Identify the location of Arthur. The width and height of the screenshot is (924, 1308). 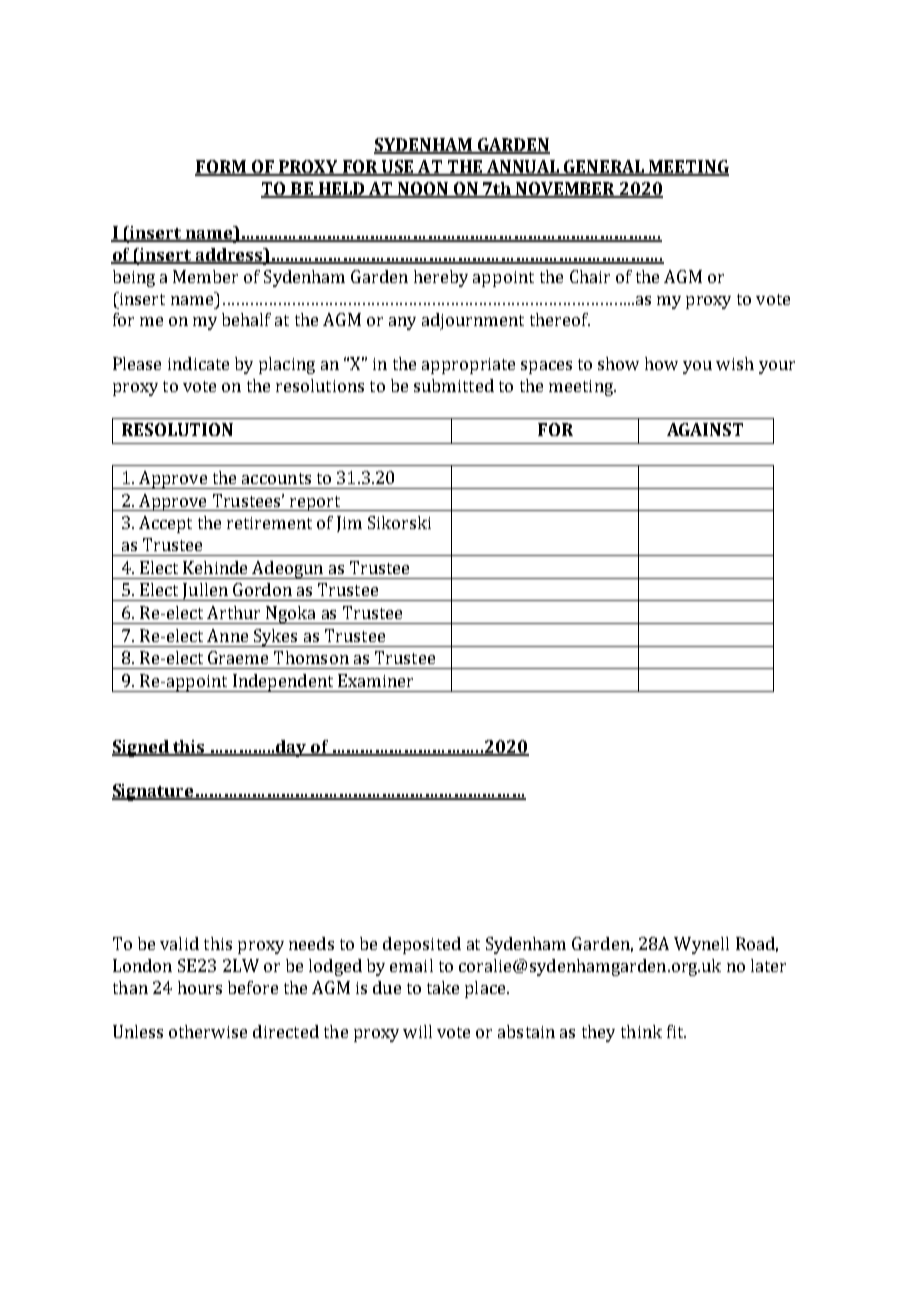
(233, 612).
